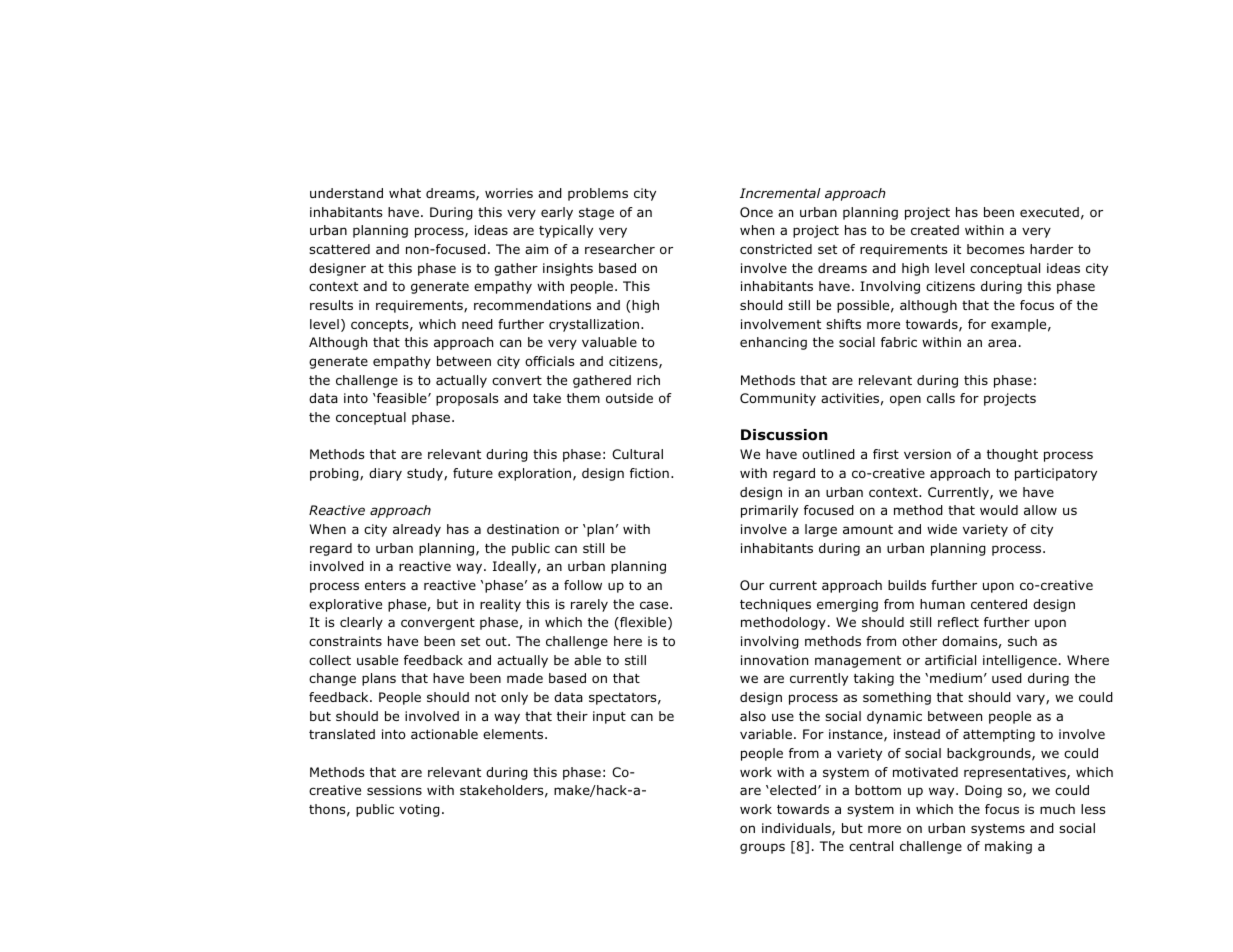 This screenshot has height=952, width=1233. I want to click on making, so click(1008, 847).
